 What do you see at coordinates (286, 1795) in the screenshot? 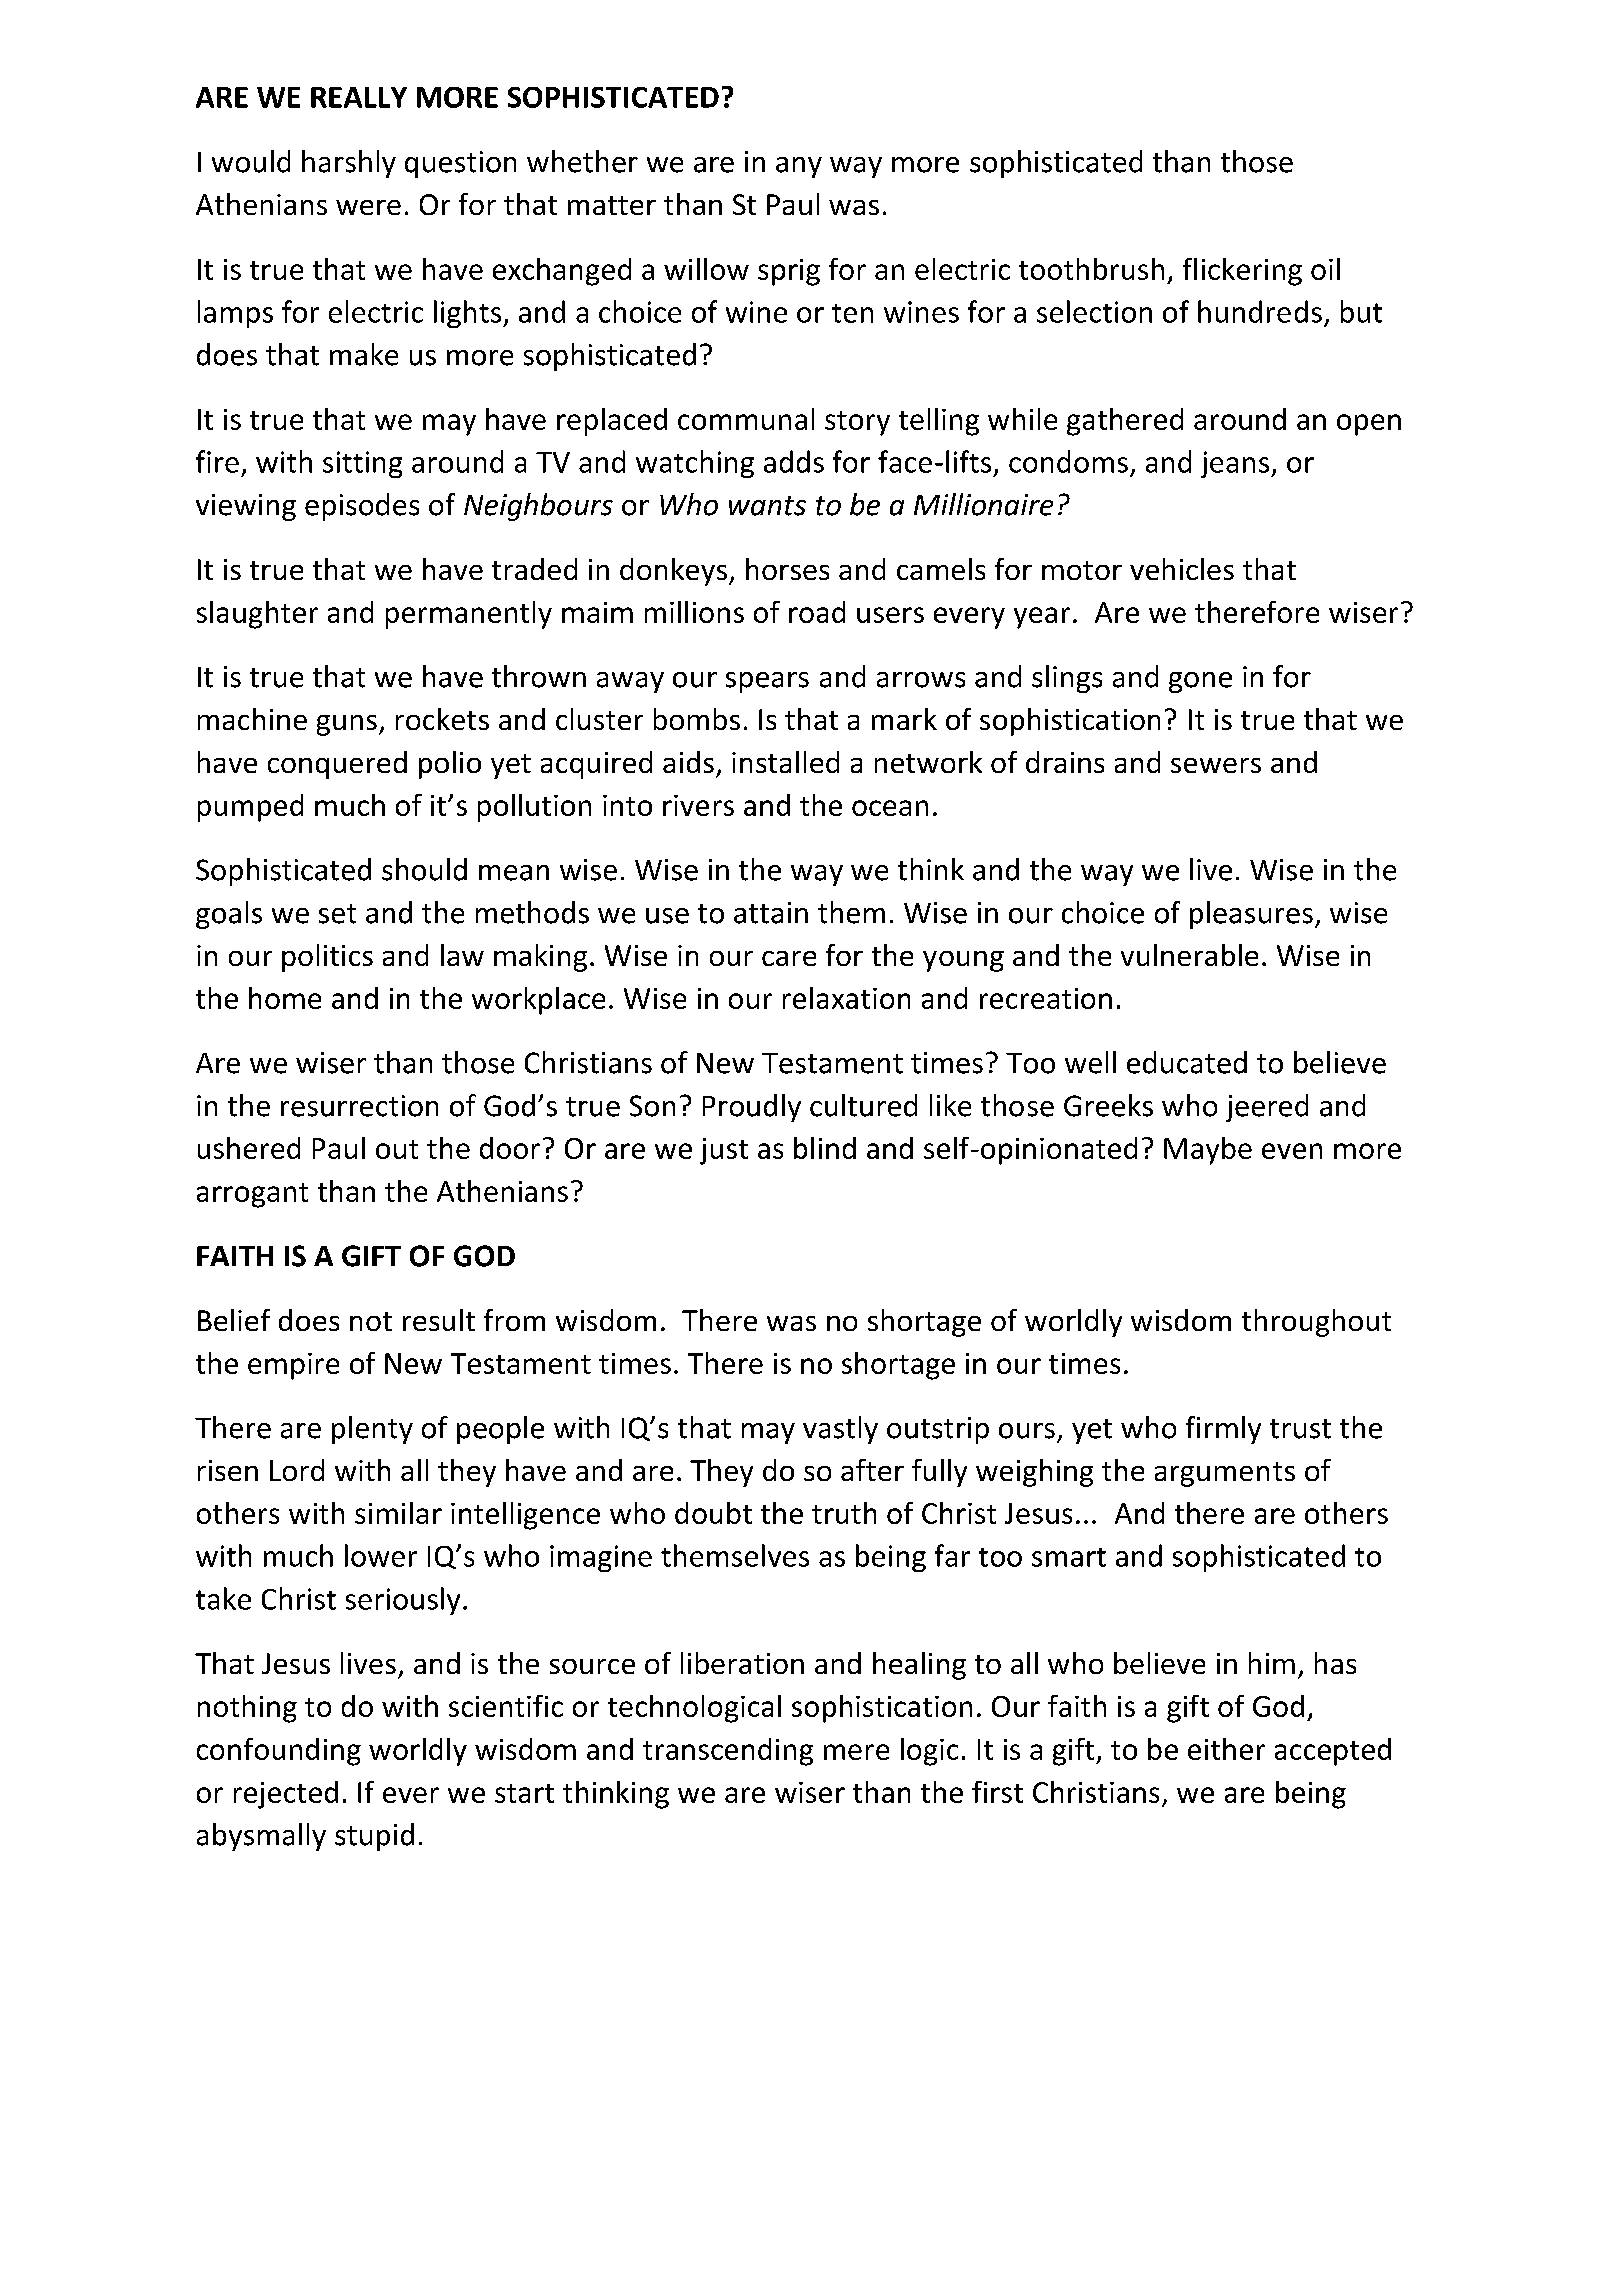
I see `rejected` at bounding box center [286, 1795].
